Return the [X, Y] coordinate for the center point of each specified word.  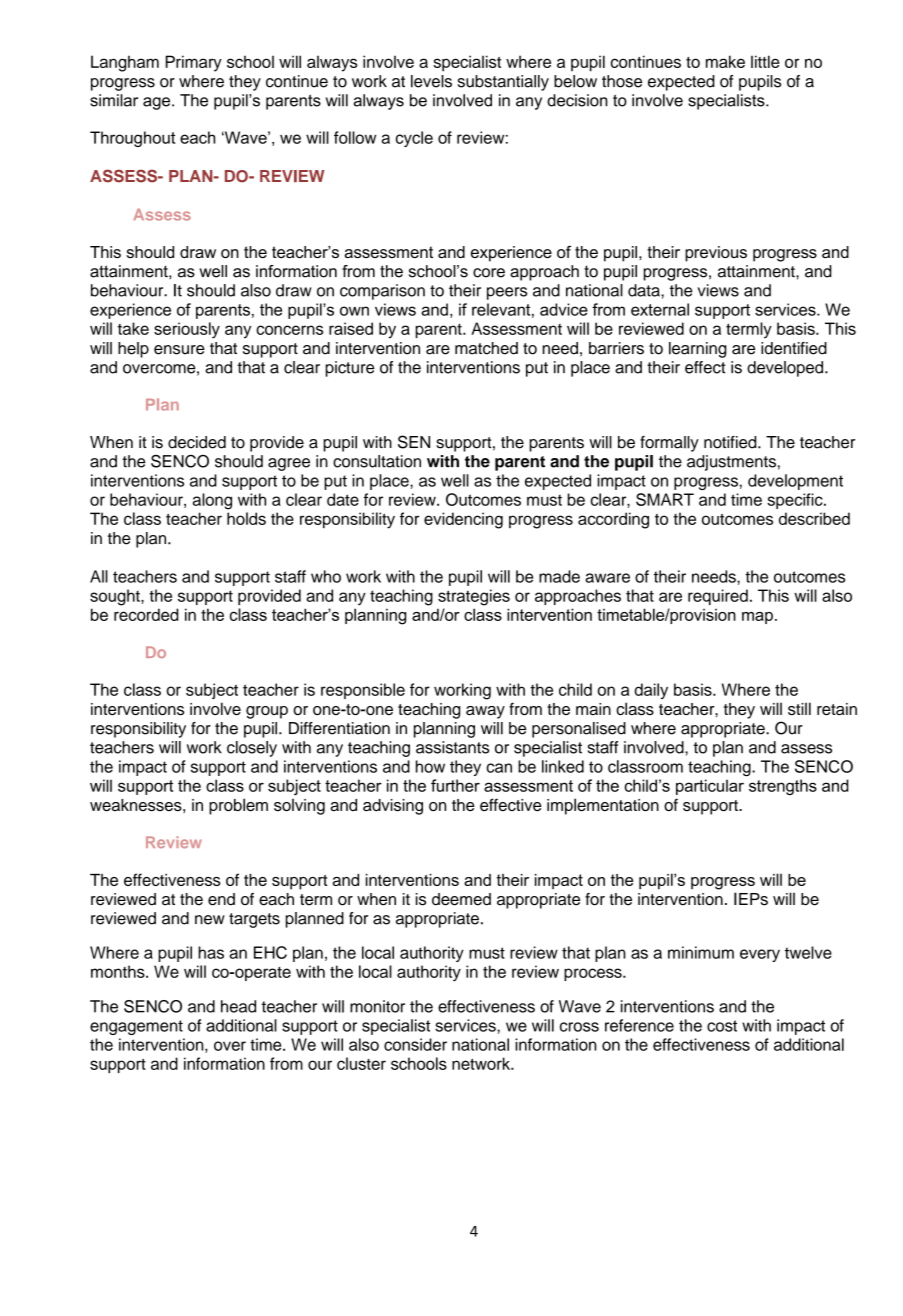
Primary [194, 63]
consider [415, 1044]
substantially [503, 83]
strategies [474, 597]
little [765, 61]
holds [246, 518]
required [718, 597]
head [238, 1006]
